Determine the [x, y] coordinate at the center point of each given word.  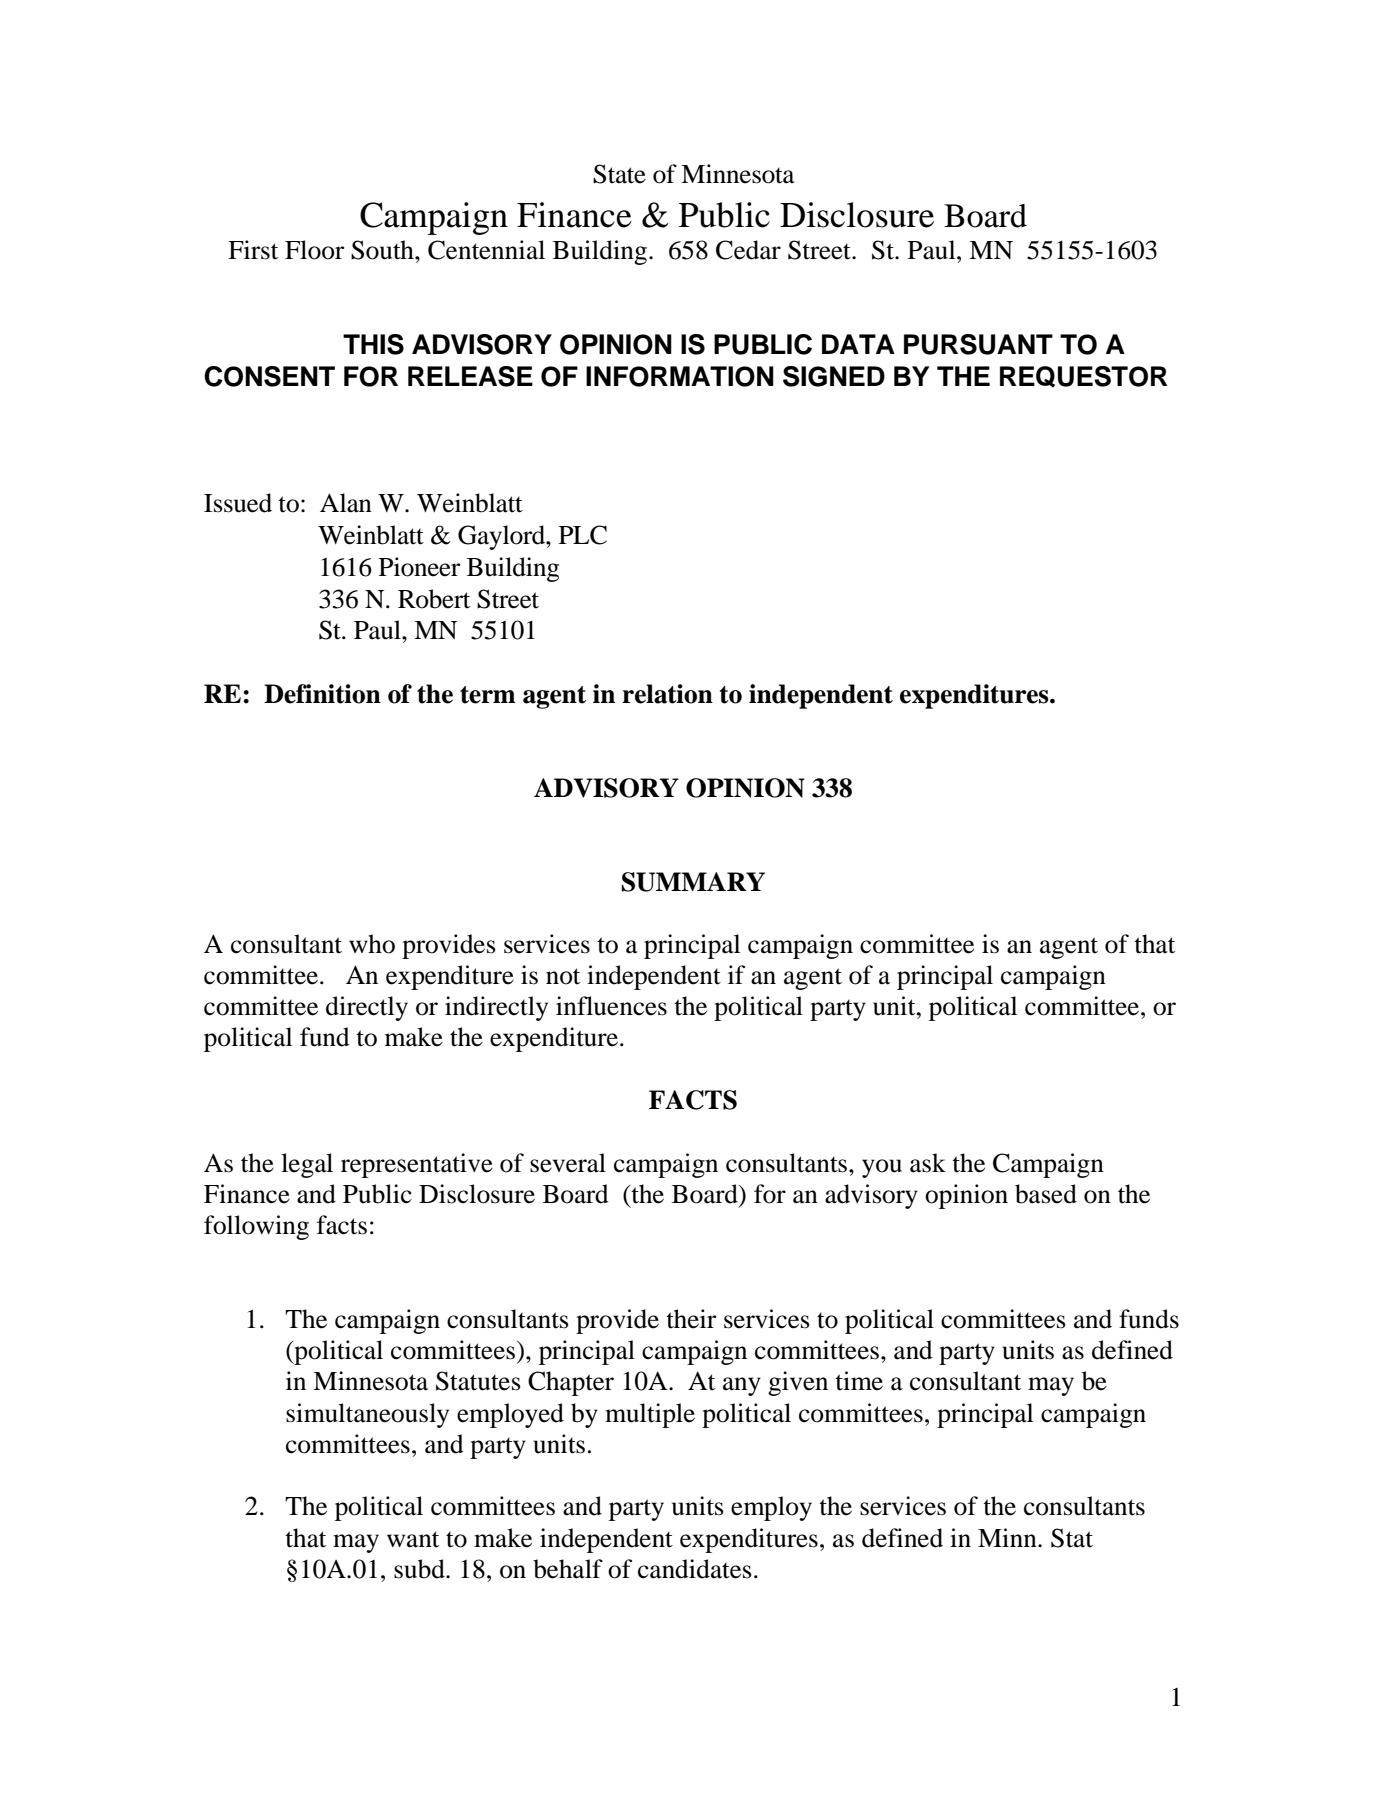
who [372, 944]
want [413, 1539]
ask [928, 1163]
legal [307, 1165]
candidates [695, 1569]
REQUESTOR [1084, 377]
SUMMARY [693, 882]
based [1046, 1194]
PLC [583, 535]
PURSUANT [978, 344]
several [568, 1163]
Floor [314, 250]
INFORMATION [680, 376]
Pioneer [419, 567]
